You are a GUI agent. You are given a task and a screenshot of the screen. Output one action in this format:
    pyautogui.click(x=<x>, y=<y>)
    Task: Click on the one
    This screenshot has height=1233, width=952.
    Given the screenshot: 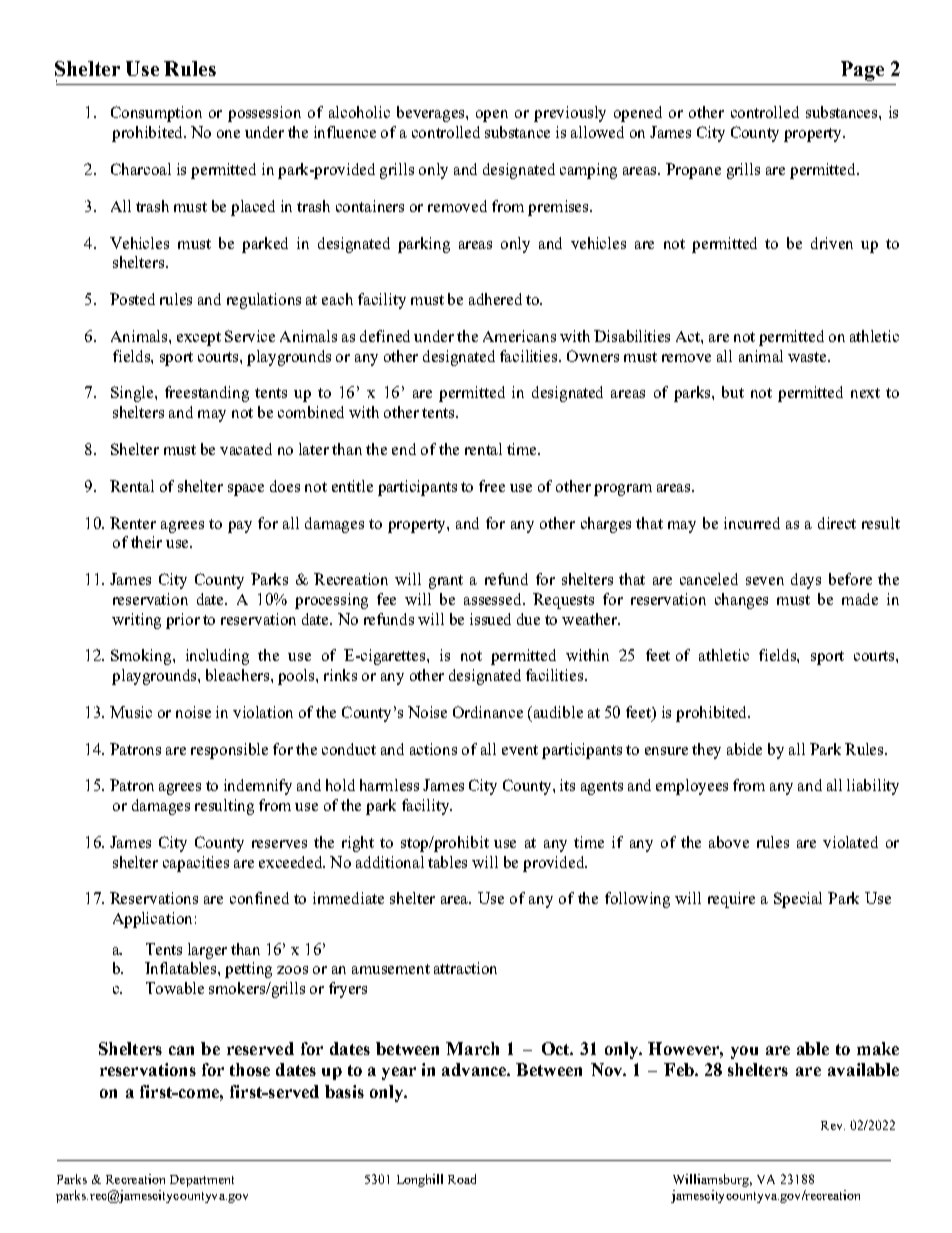 What is the action you would take?
    pyautogui.click(x=228, y=134)
